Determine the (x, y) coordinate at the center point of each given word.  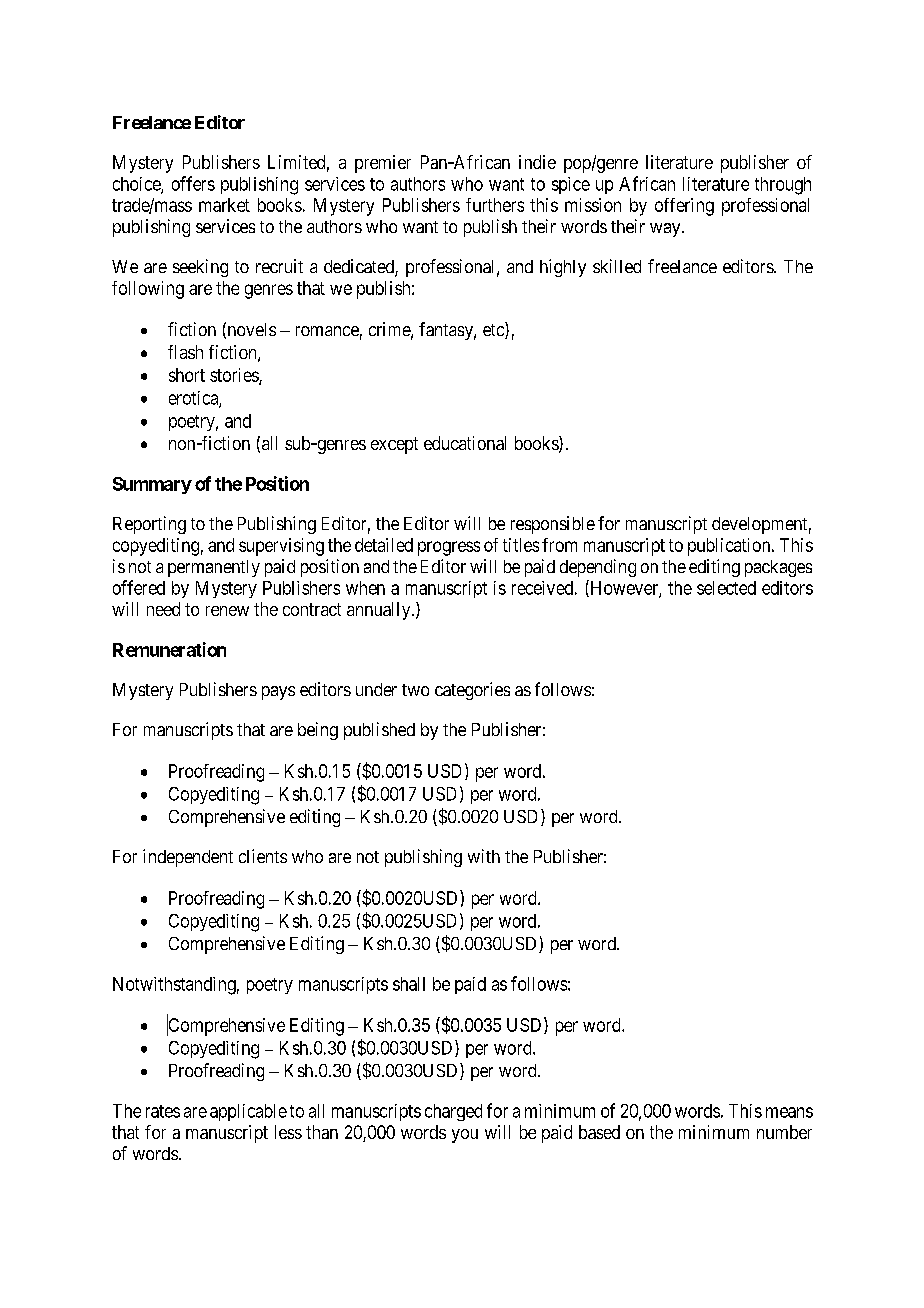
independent (188, 858)
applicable (248, 1112)
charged (453, 1112)
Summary (152, 485)
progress (449, 548)
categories (472, 691)
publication (730, 547)
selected (726, 588)
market (224, 205)
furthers (495, 205)
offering (684, 207)
